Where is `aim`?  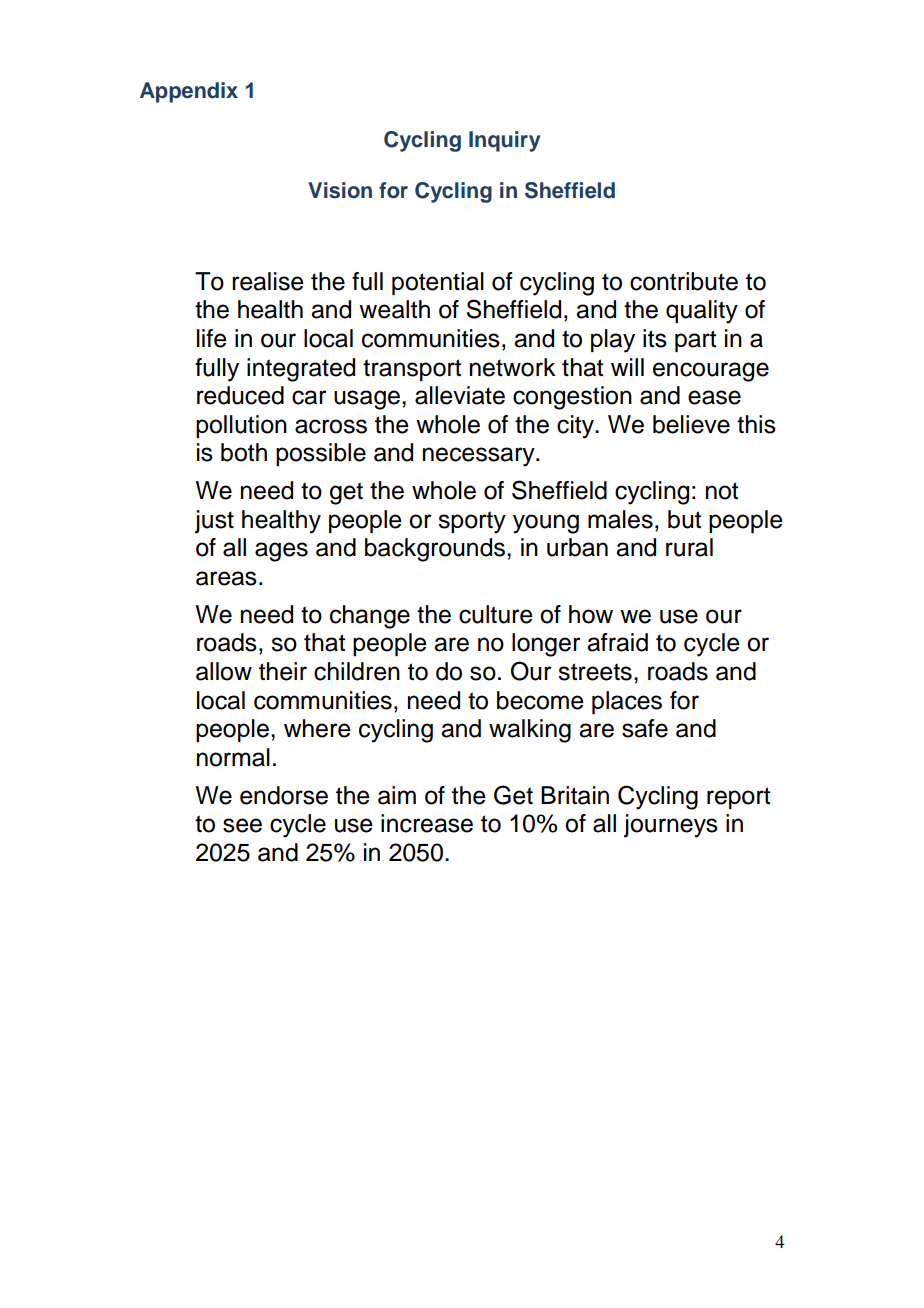 aim is located at coordinates (397, 795).
